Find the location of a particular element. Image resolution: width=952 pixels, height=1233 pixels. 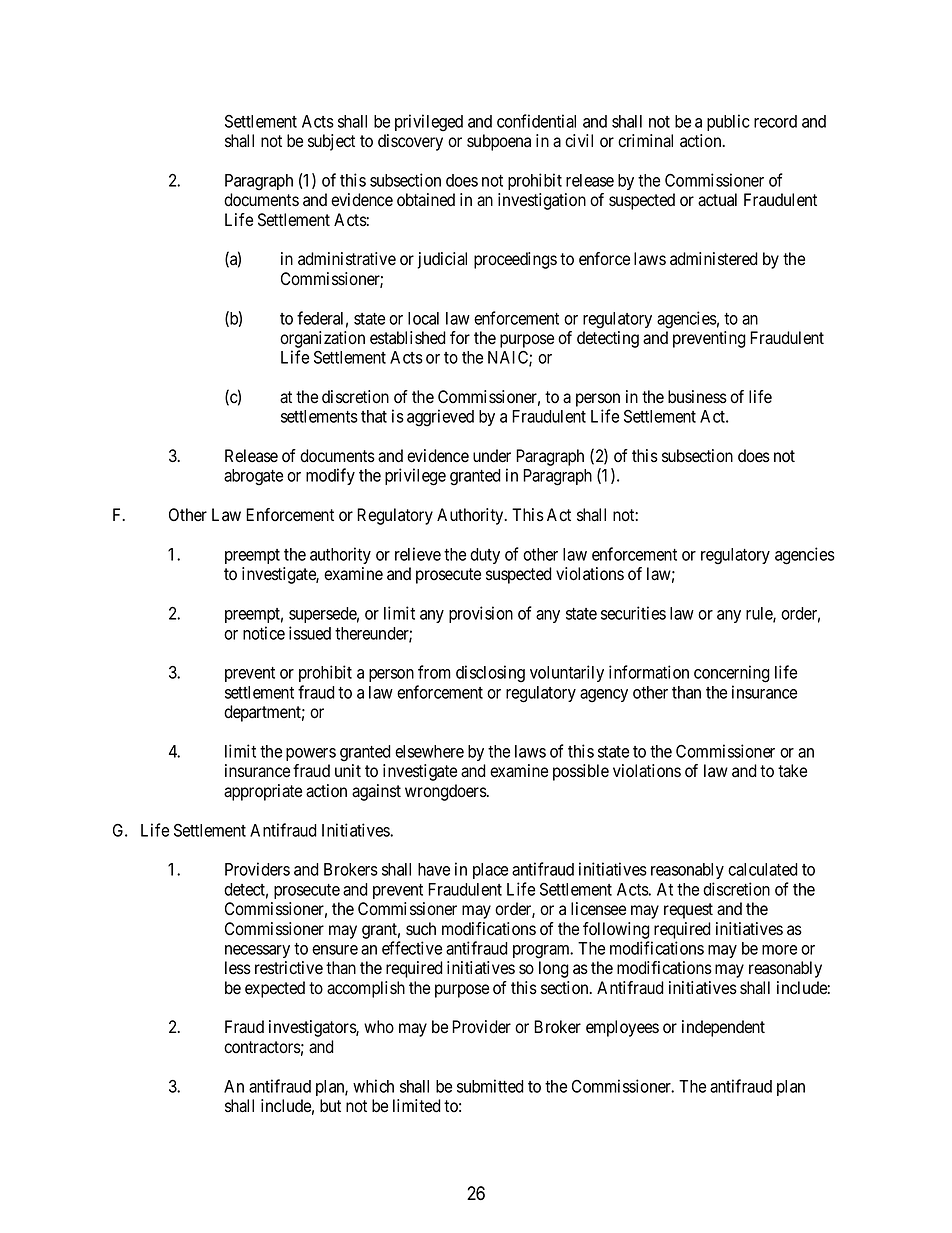

subject is located at coordinates (331, 142).
